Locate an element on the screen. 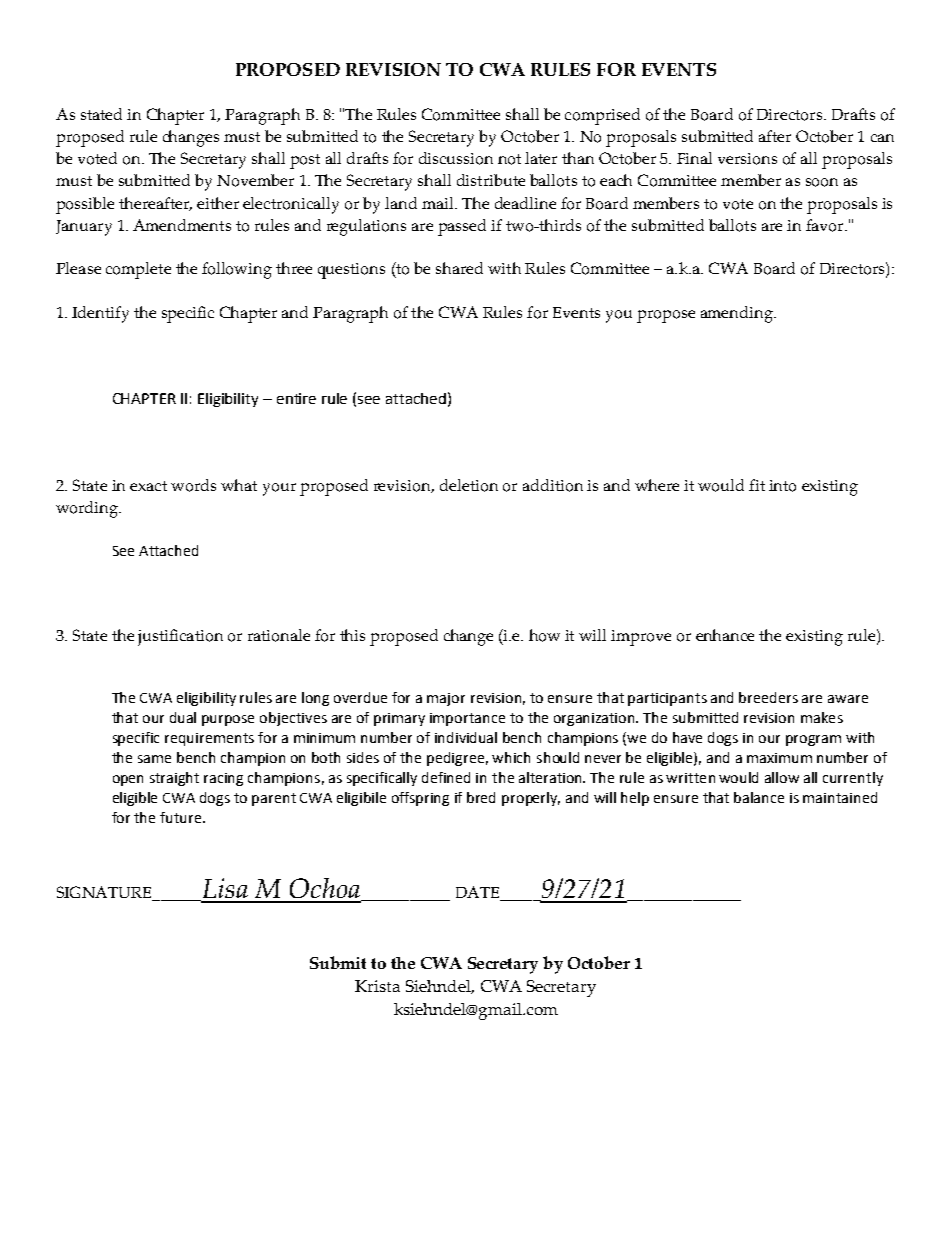  shared is located at coordinates (459, 268).
